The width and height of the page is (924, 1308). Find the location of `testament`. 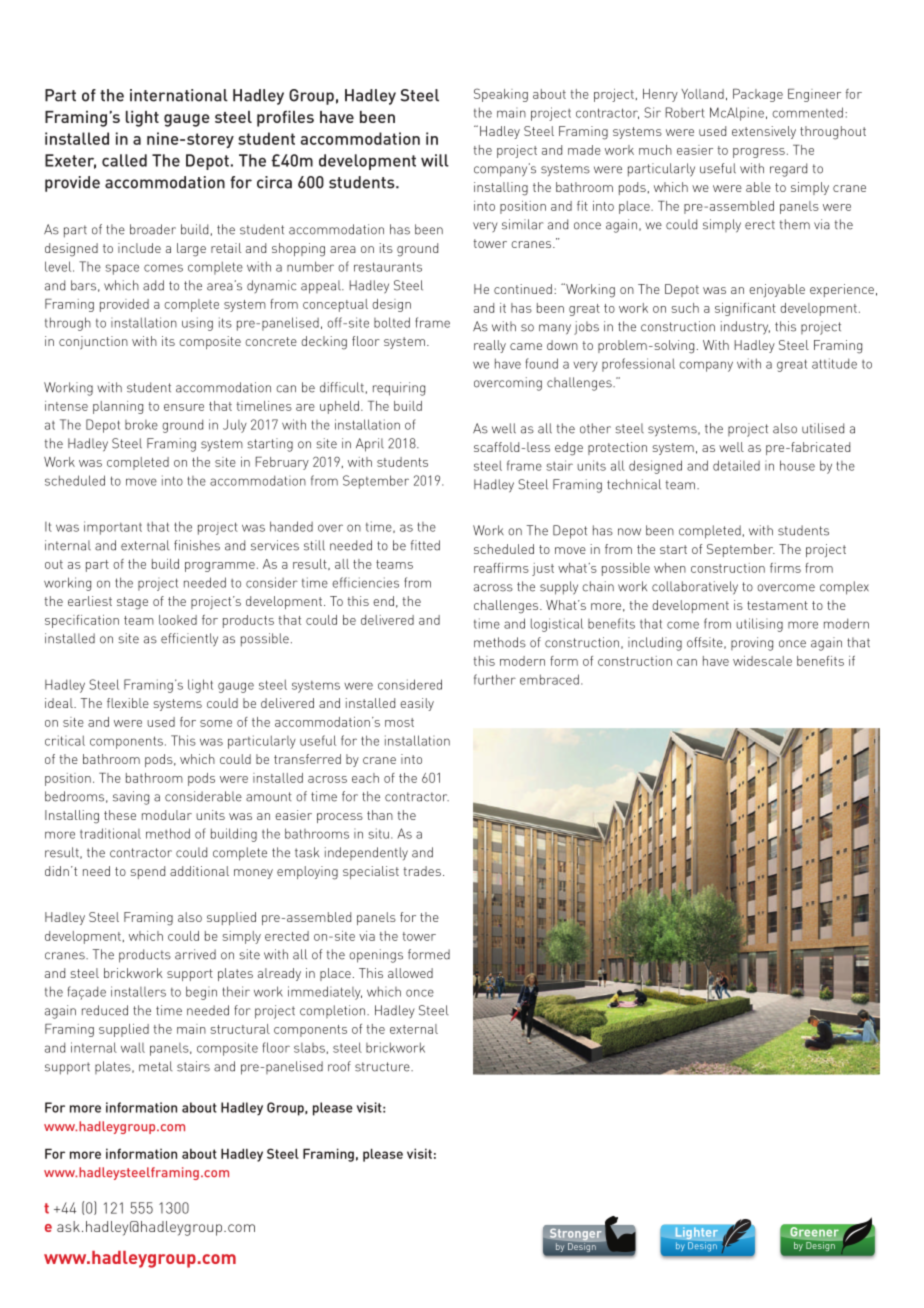

testament is located at coordinates (777, 605).
